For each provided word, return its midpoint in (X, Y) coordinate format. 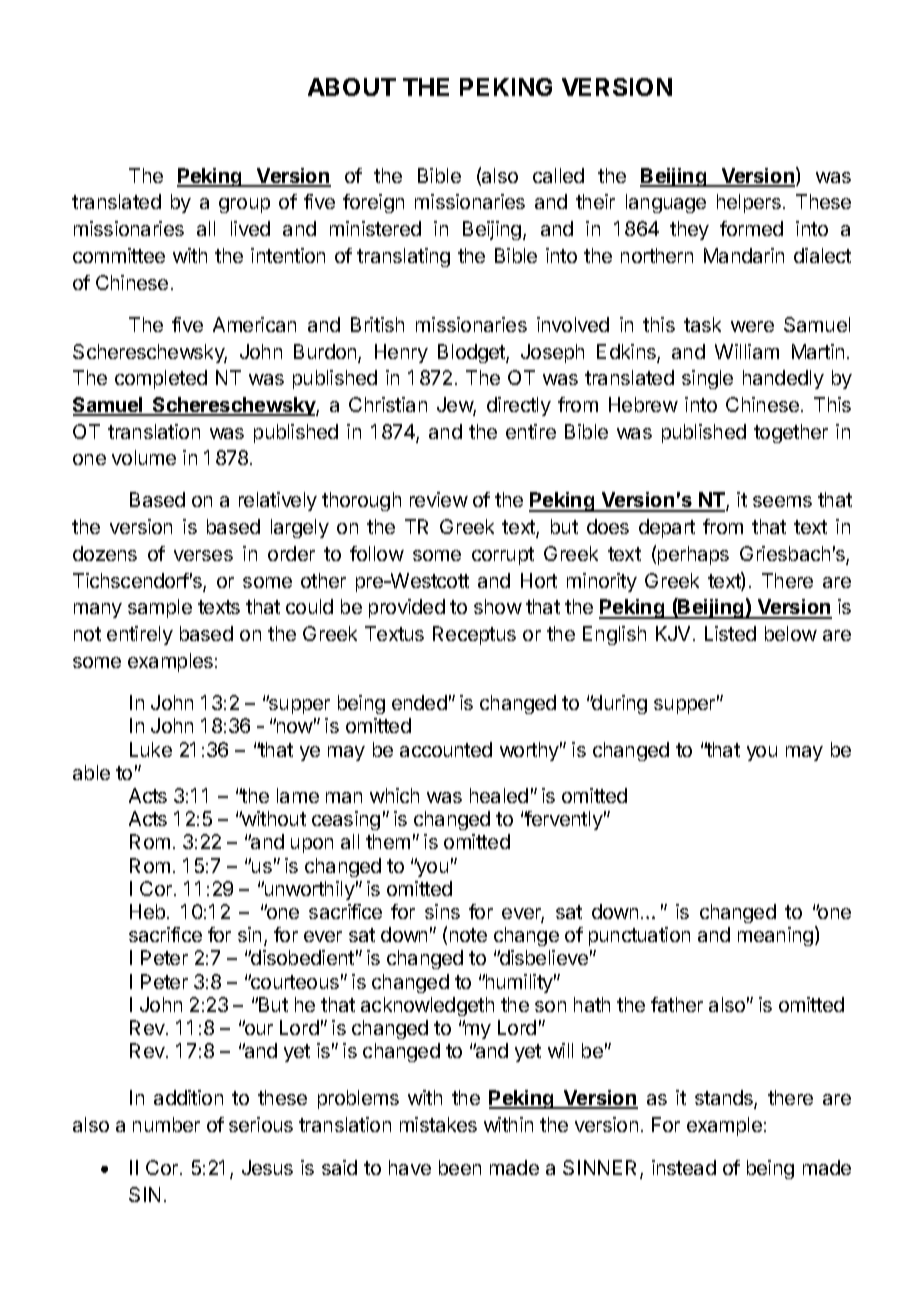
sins (442, 911)
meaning (775, 936)
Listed (730, 633)
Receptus (474, 635)
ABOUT (352, 87)
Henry (401, 353)
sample (160, 608)
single (707, 379)
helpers (749, 203)
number (166, 1124)
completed (161, 379)
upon (312, 845)
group (244, 205)
